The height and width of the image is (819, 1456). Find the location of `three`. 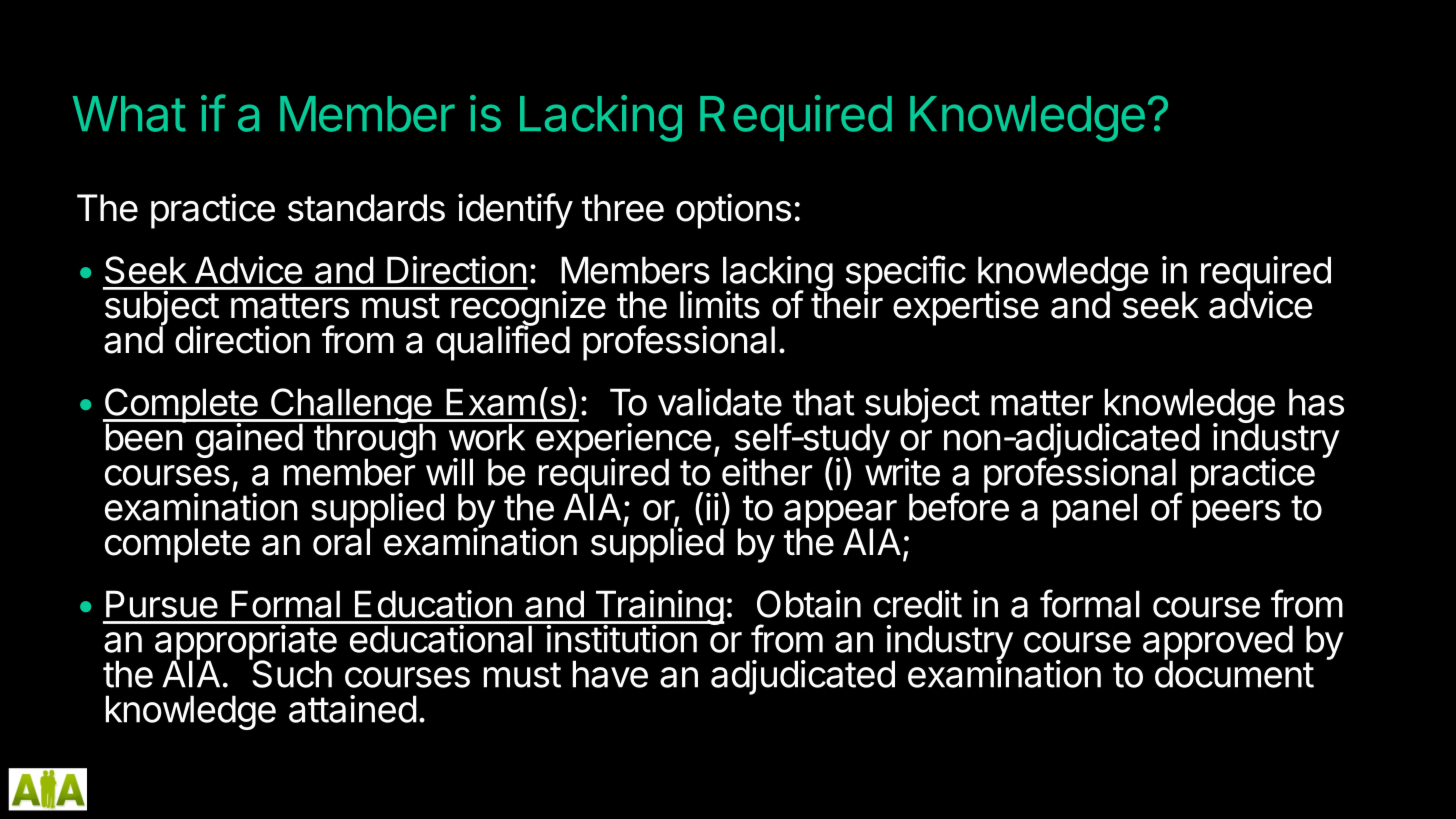

three is located at coordinates (623, 208).
